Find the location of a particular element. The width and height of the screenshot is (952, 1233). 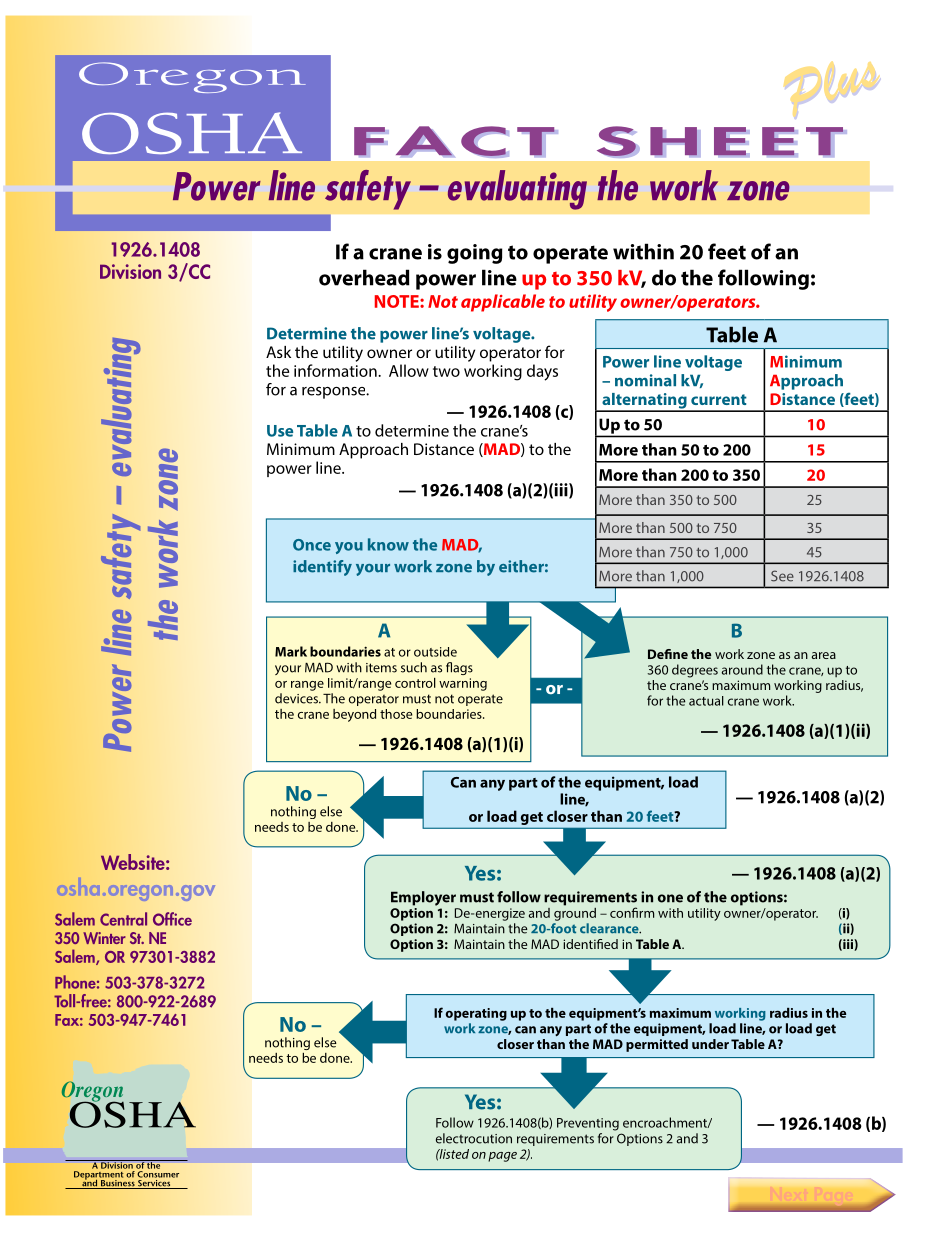

Mark is located at coordinates (291, 651).
